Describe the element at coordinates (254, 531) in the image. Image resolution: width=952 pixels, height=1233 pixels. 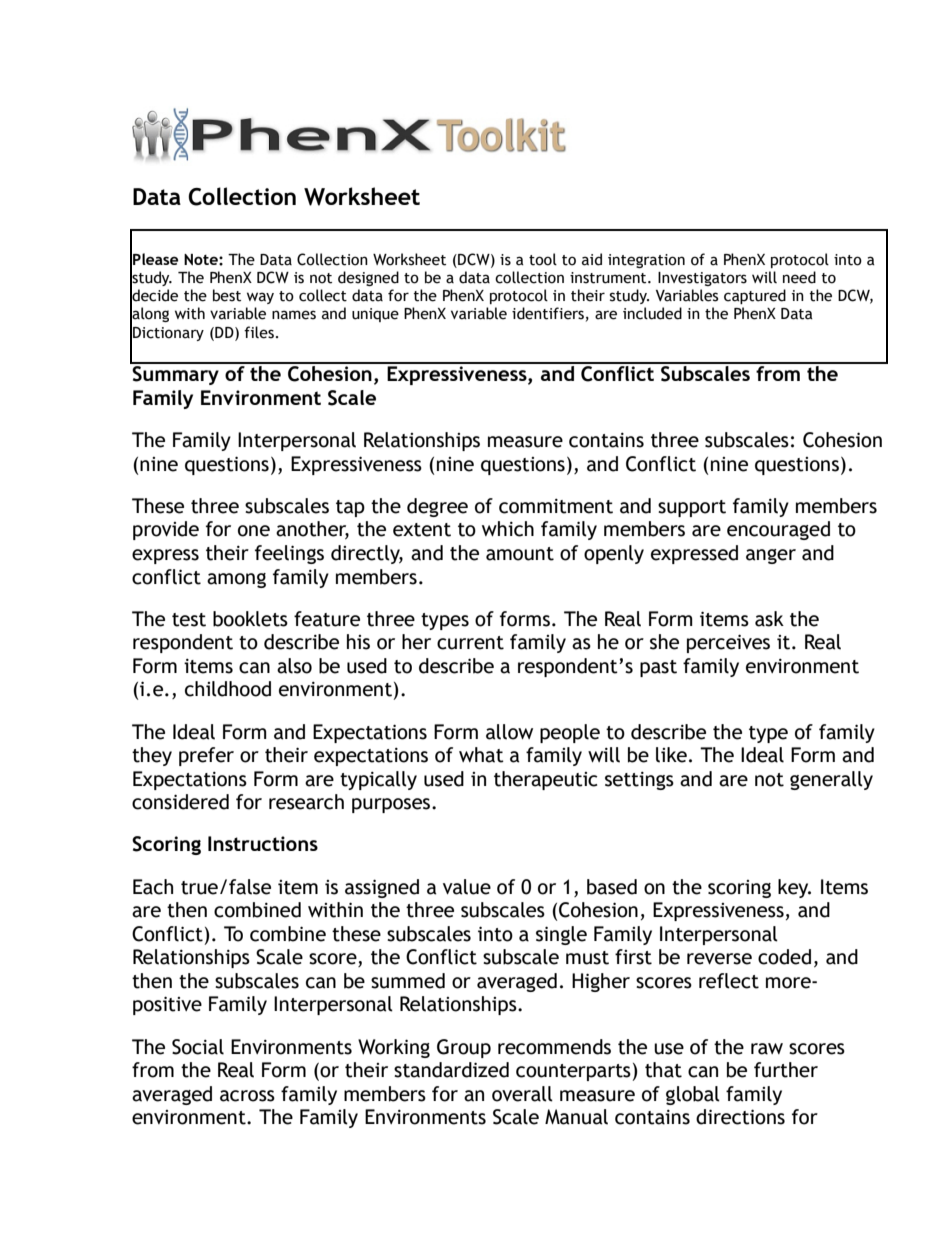
I see `one` at that location.
